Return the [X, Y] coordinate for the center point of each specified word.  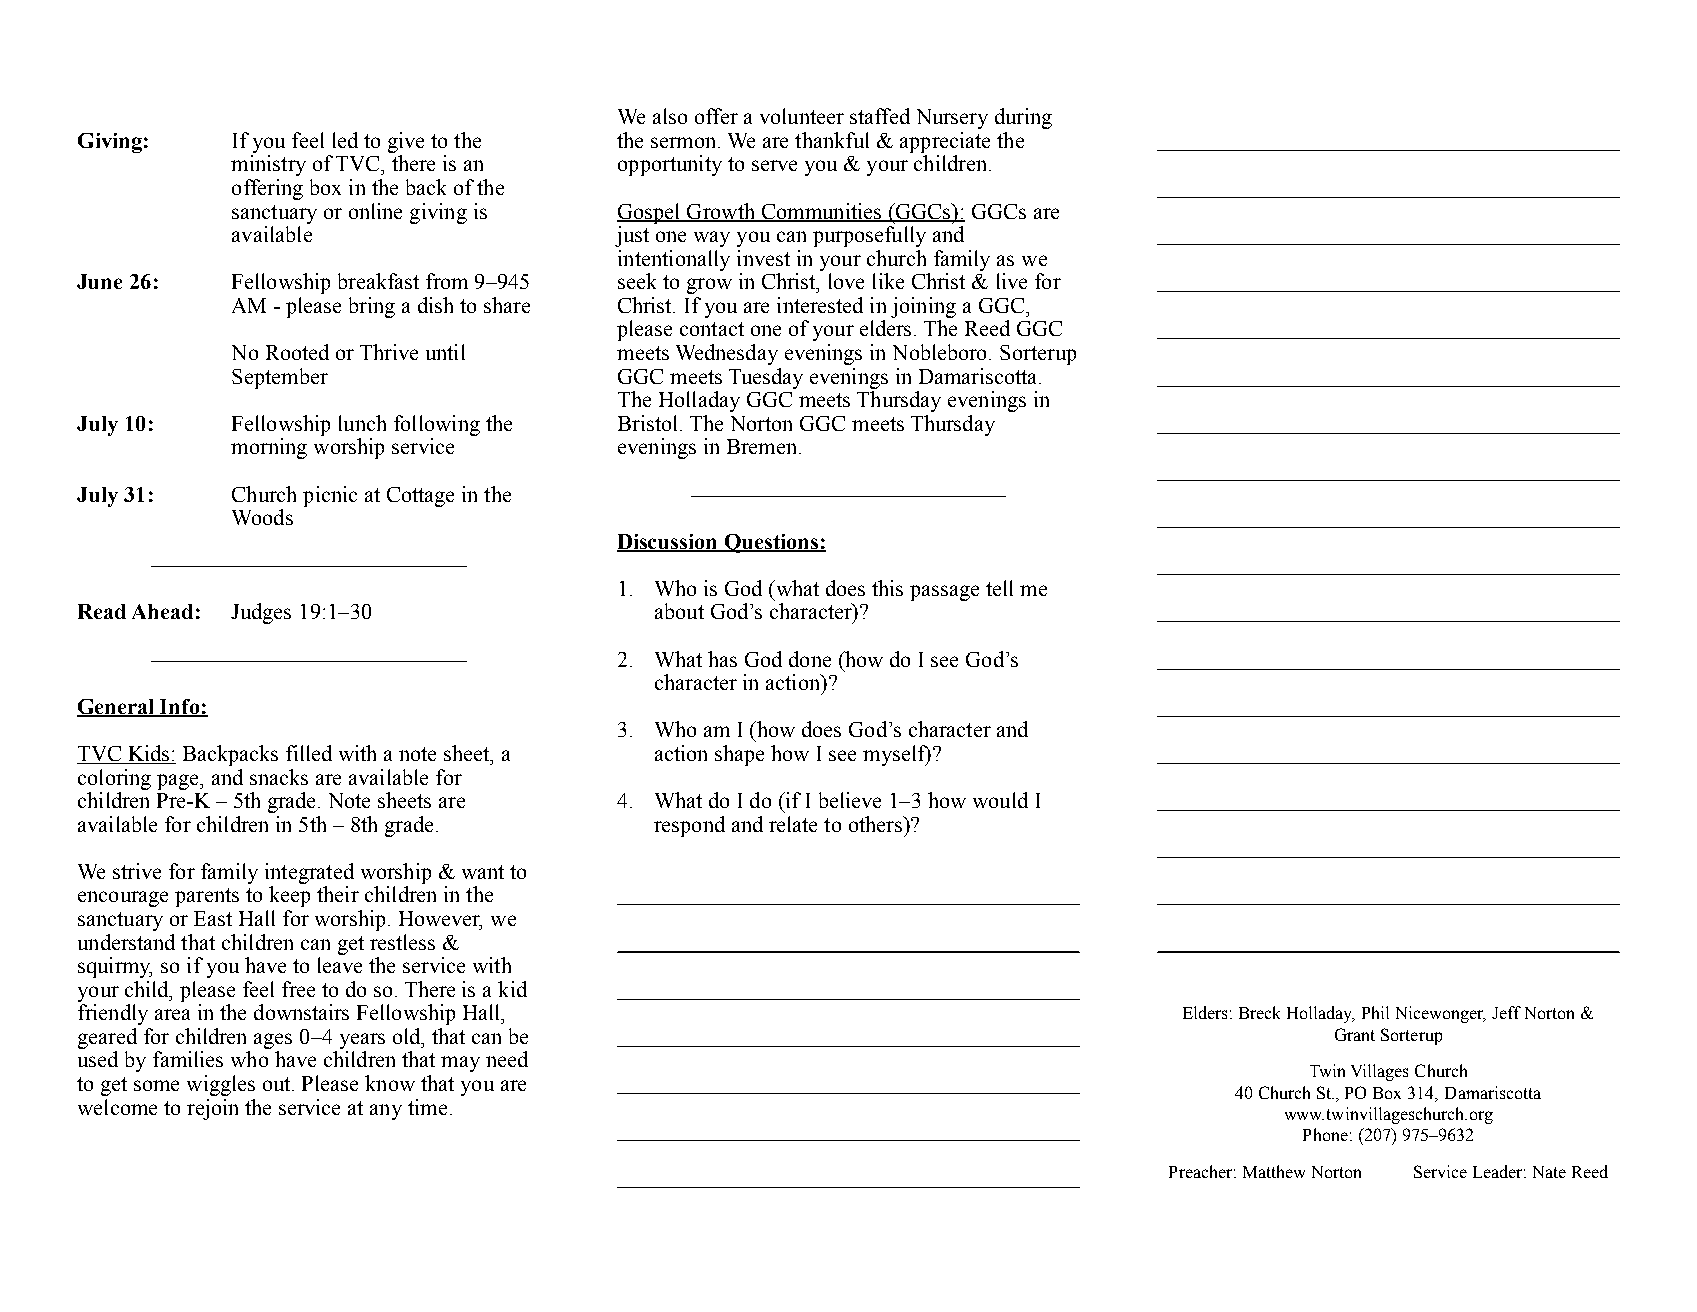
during [1023, 118]
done [810, 659]
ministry [268, 165]
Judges [261, 613]
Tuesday [766, 378]
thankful [832, 140]
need [507, 1059]
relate [793, 824]
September [280, 378]
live [1012, 281]
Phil [1375, 1012]
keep [289, 896]
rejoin [212, 1109]
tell [999, 588]
